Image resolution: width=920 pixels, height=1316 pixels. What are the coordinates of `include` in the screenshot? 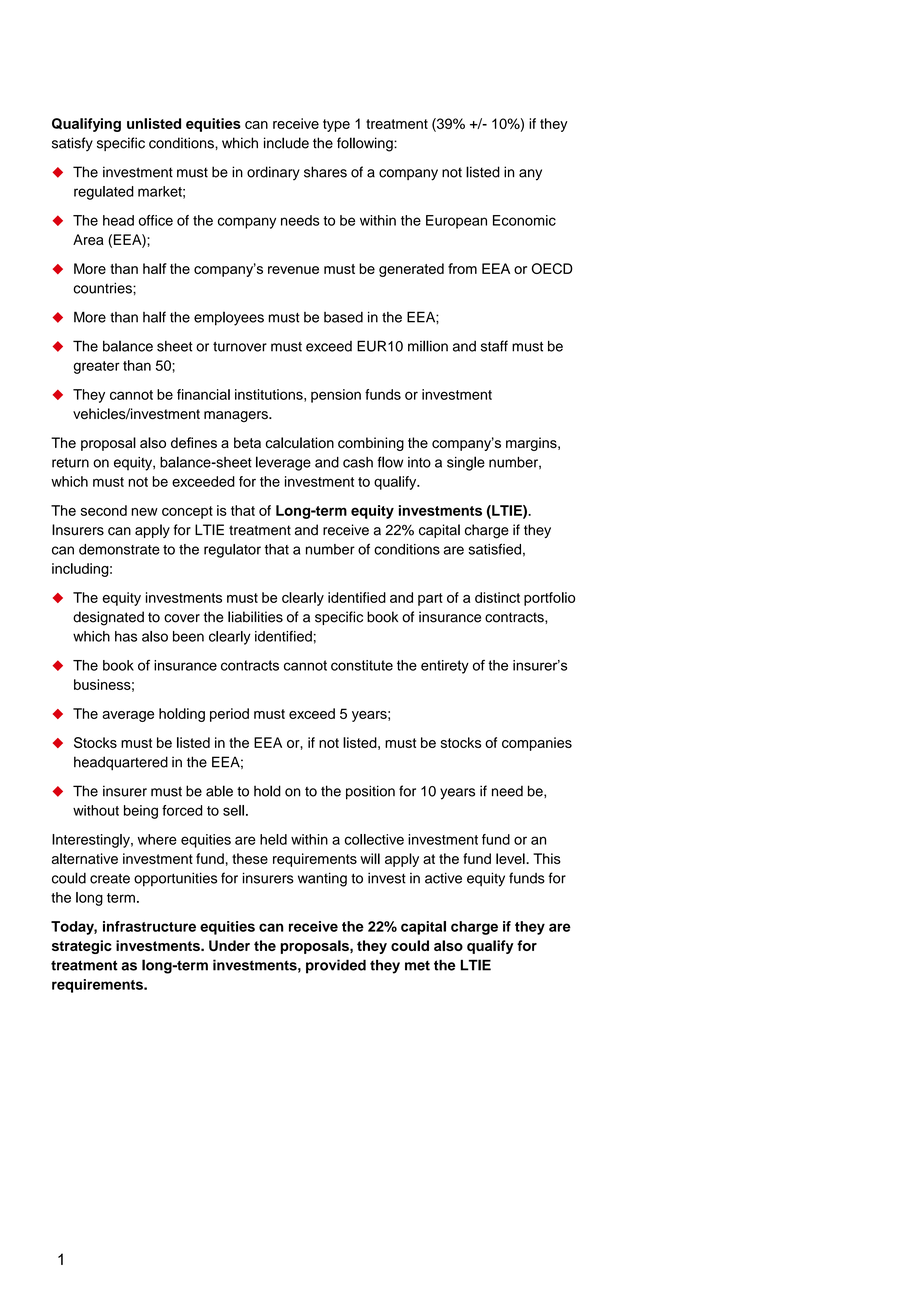 It's located at (286, 143).
